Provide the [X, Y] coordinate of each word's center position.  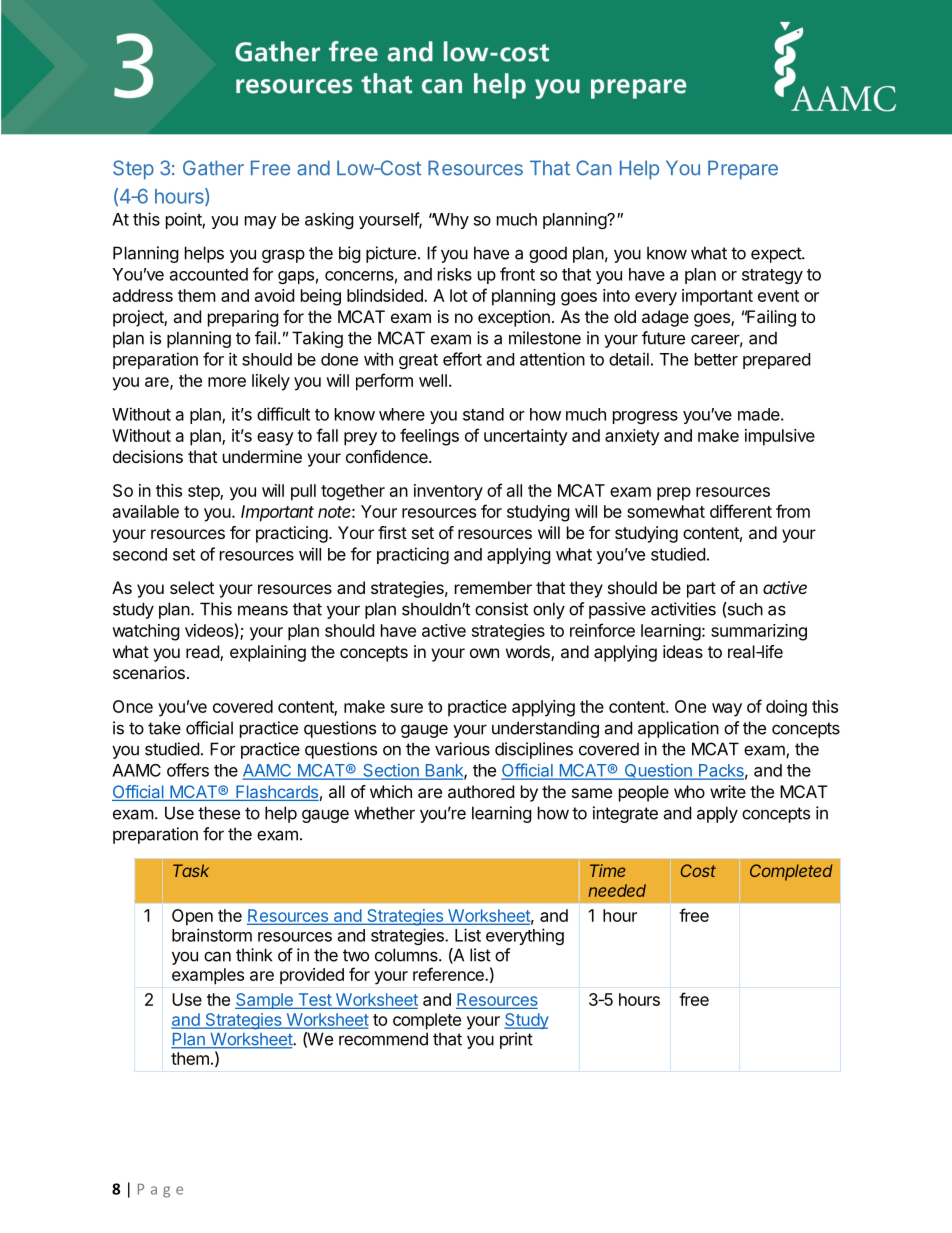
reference [449, 974]
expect [777, 255]
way [727, 710]
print [516, 1040]
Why [450, 221]
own [484, 653]
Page [160, 1191]
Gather [213, 168]
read [203, 653]
